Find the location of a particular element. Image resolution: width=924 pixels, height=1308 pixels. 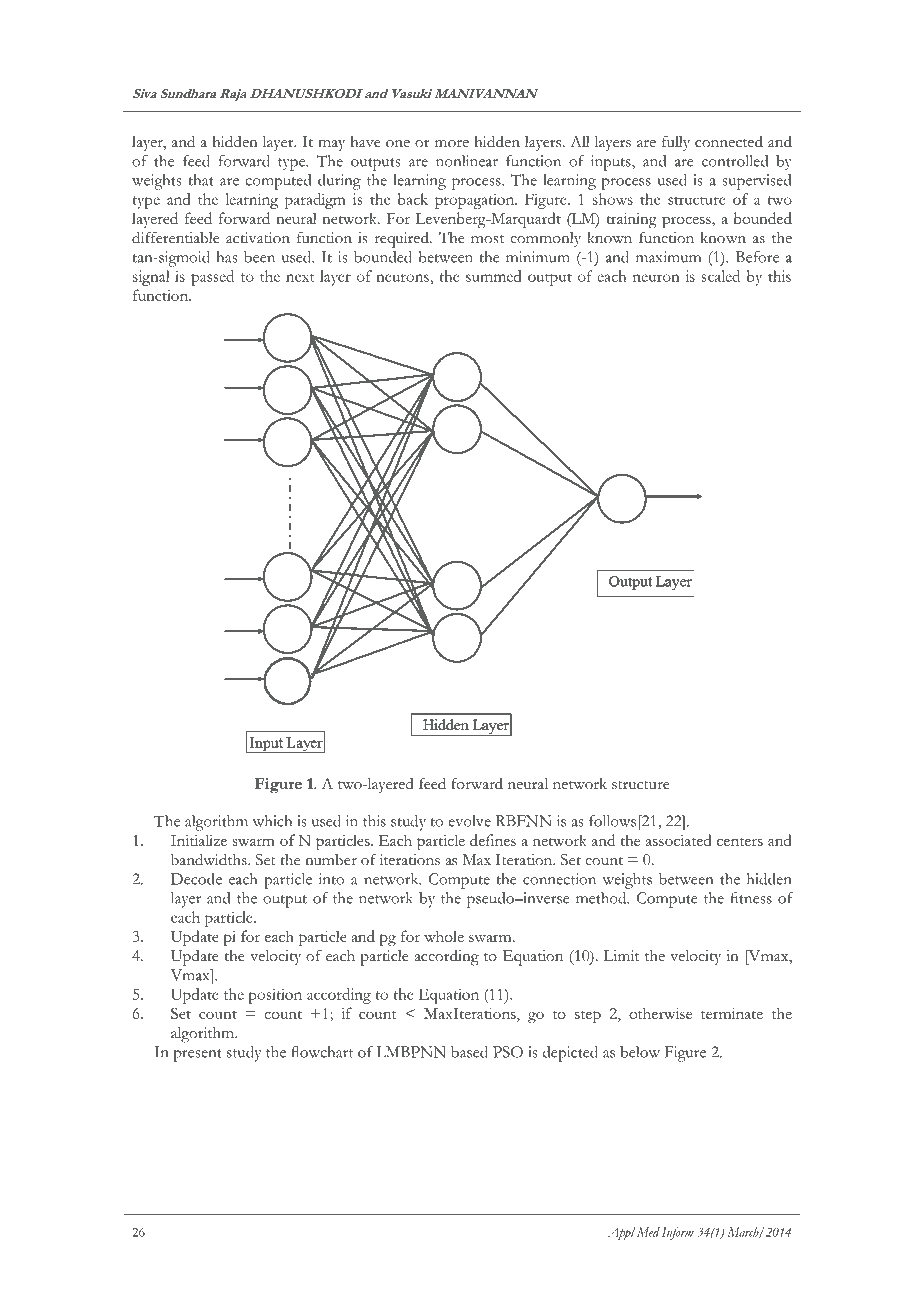

that is located at coordinates (201, 180).
